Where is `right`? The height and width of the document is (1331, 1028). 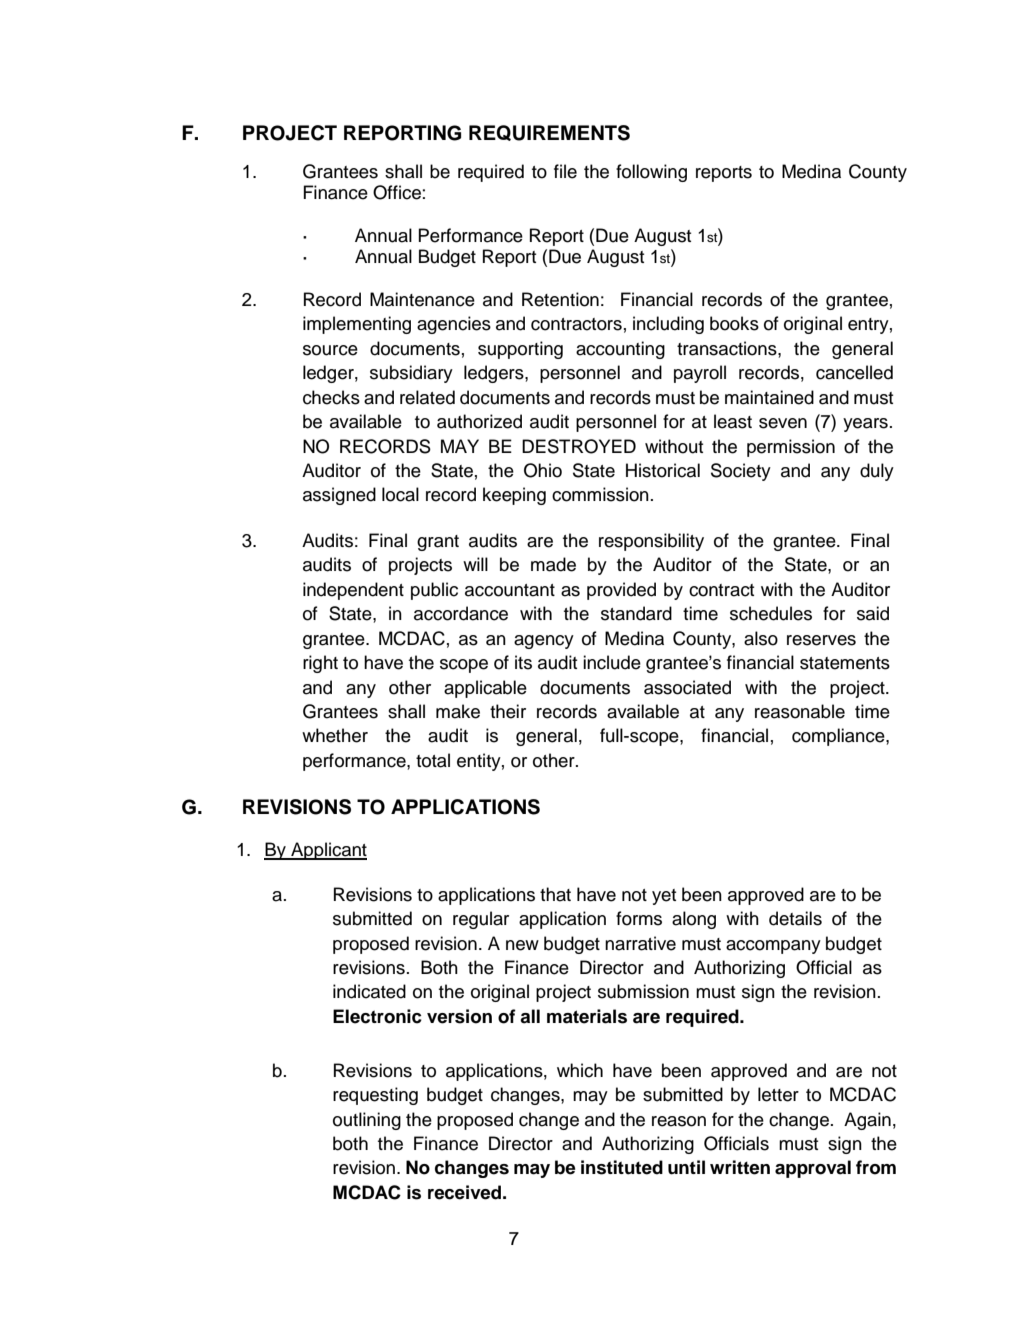
right is located at coordinates (320, 664).
